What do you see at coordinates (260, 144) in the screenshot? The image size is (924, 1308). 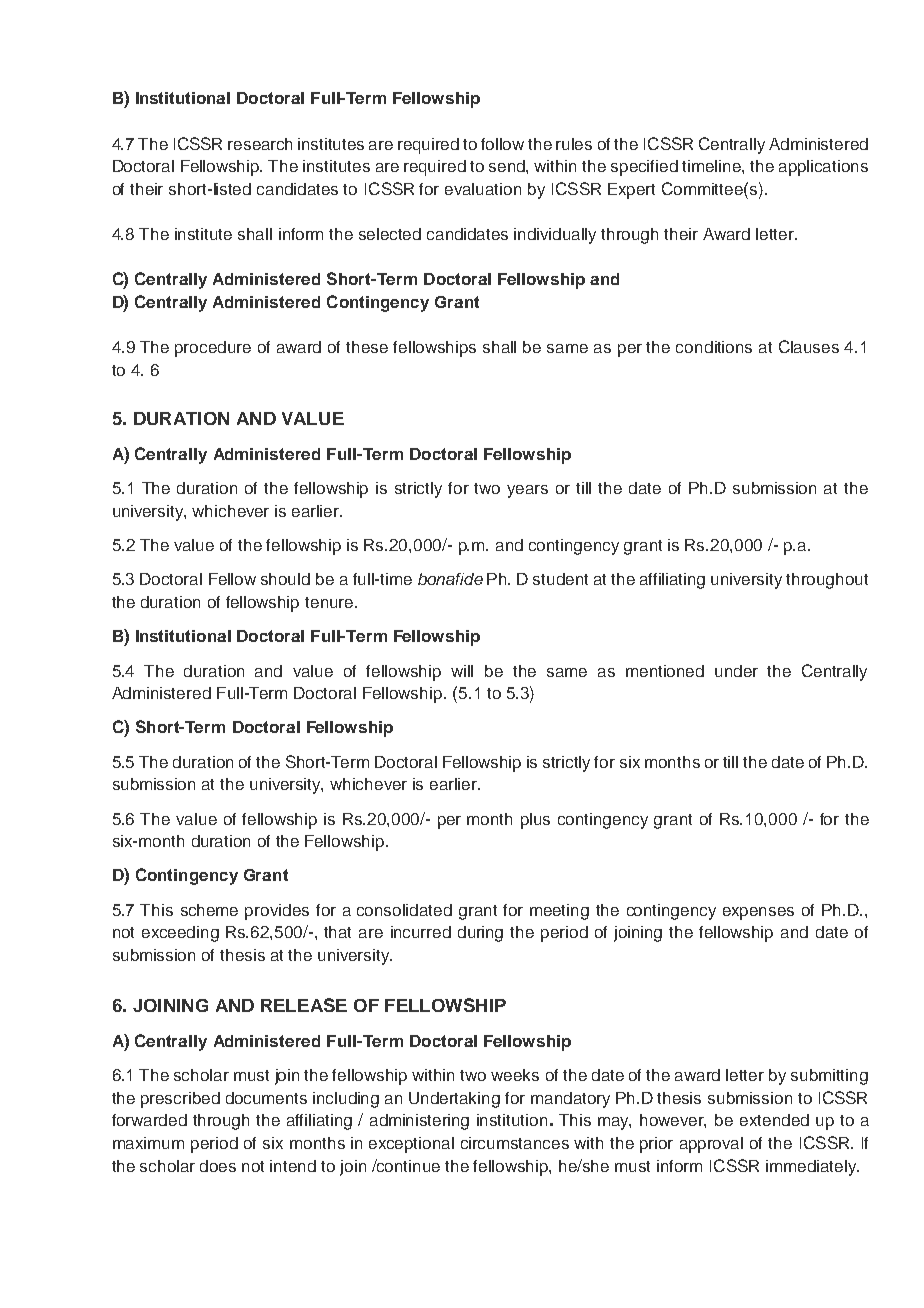 I see `research` at bounding box center [260, 144].
